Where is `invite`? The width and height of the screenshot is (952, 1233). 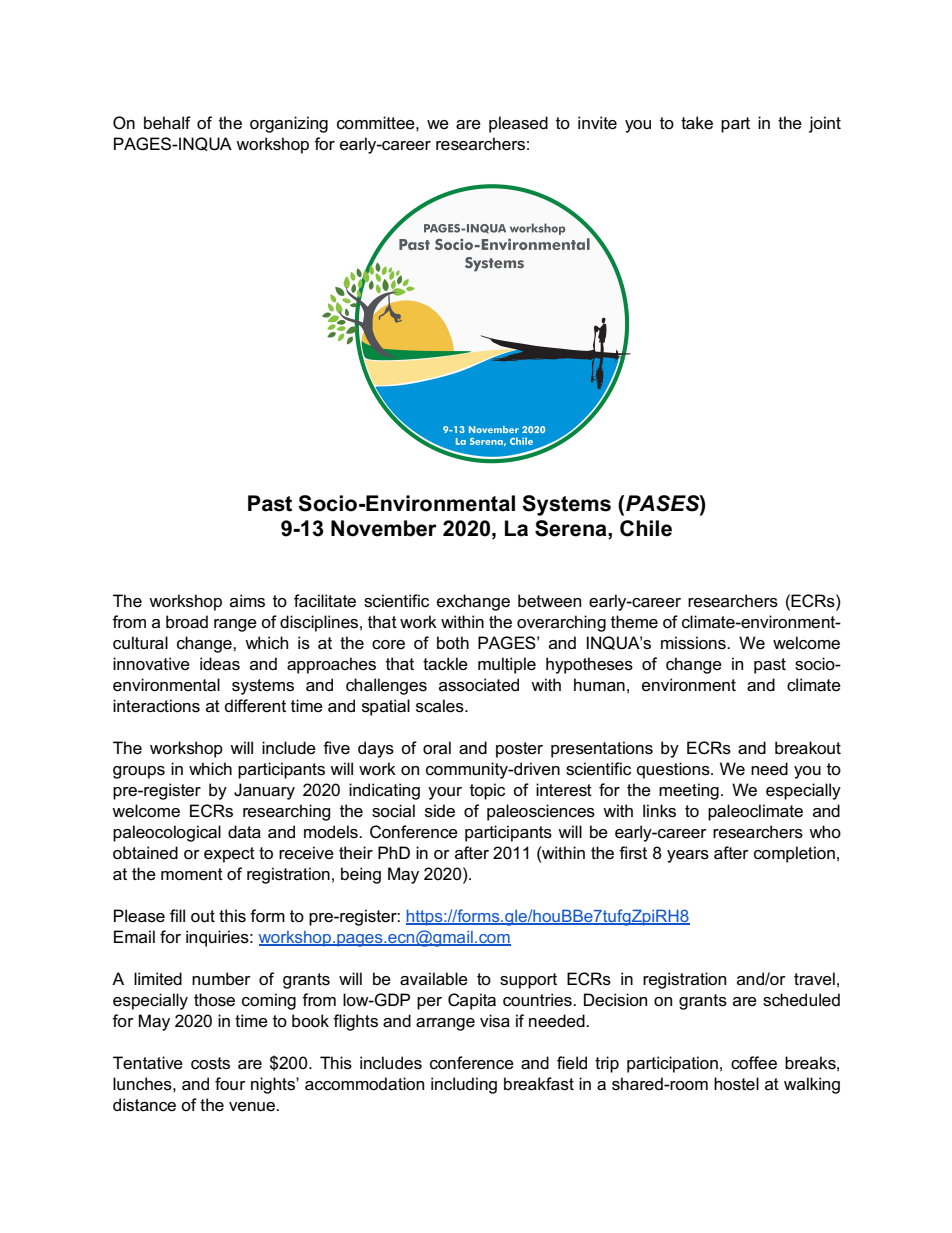
invite is located at coordinates (597, 123).
